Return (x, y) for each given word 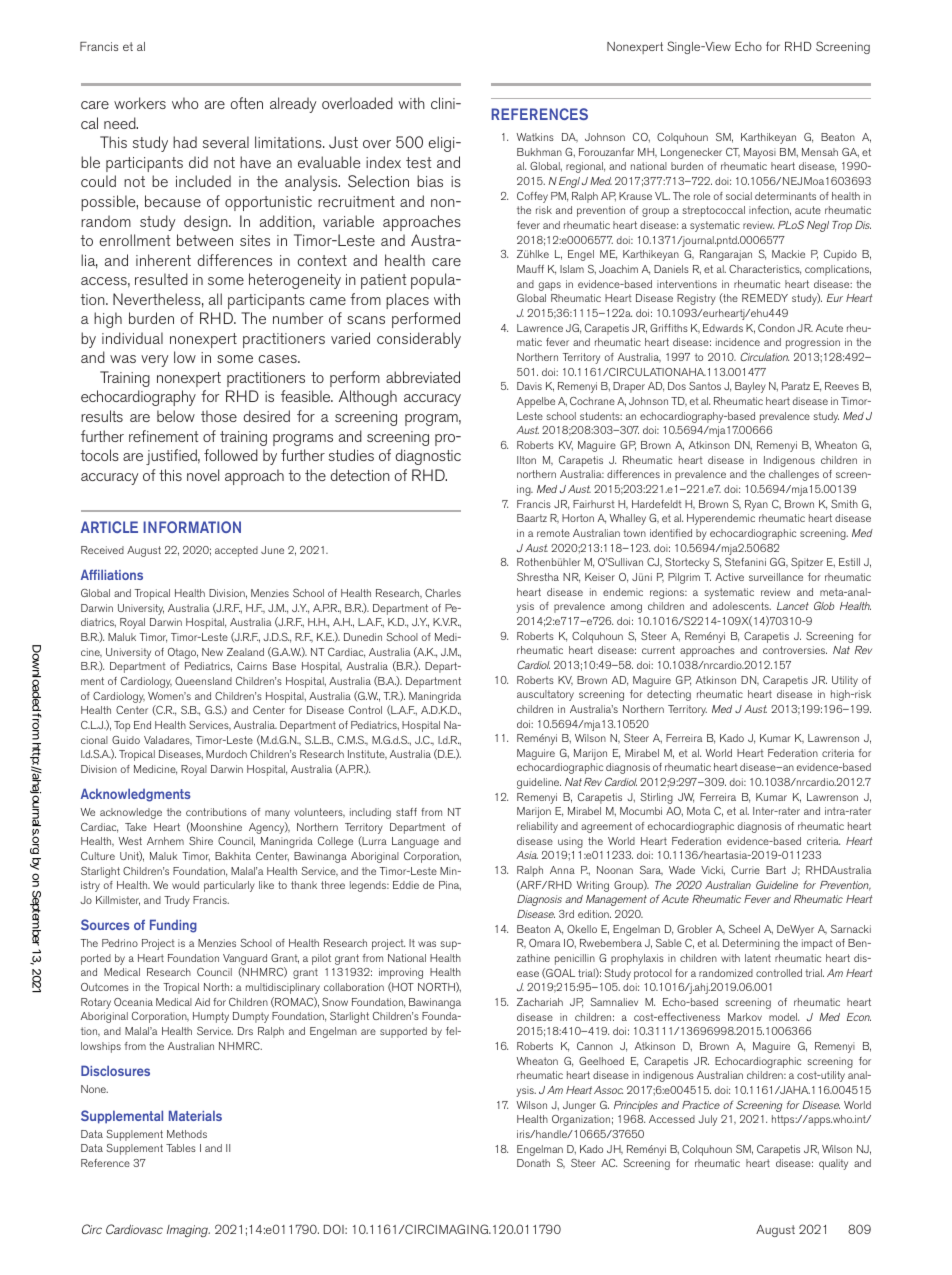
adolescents (742, 606)
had (185, 142)
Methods (187, 1134)
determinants (785, 196)
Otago (183, 653)
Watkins (535, 137)
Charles (443, 593)
